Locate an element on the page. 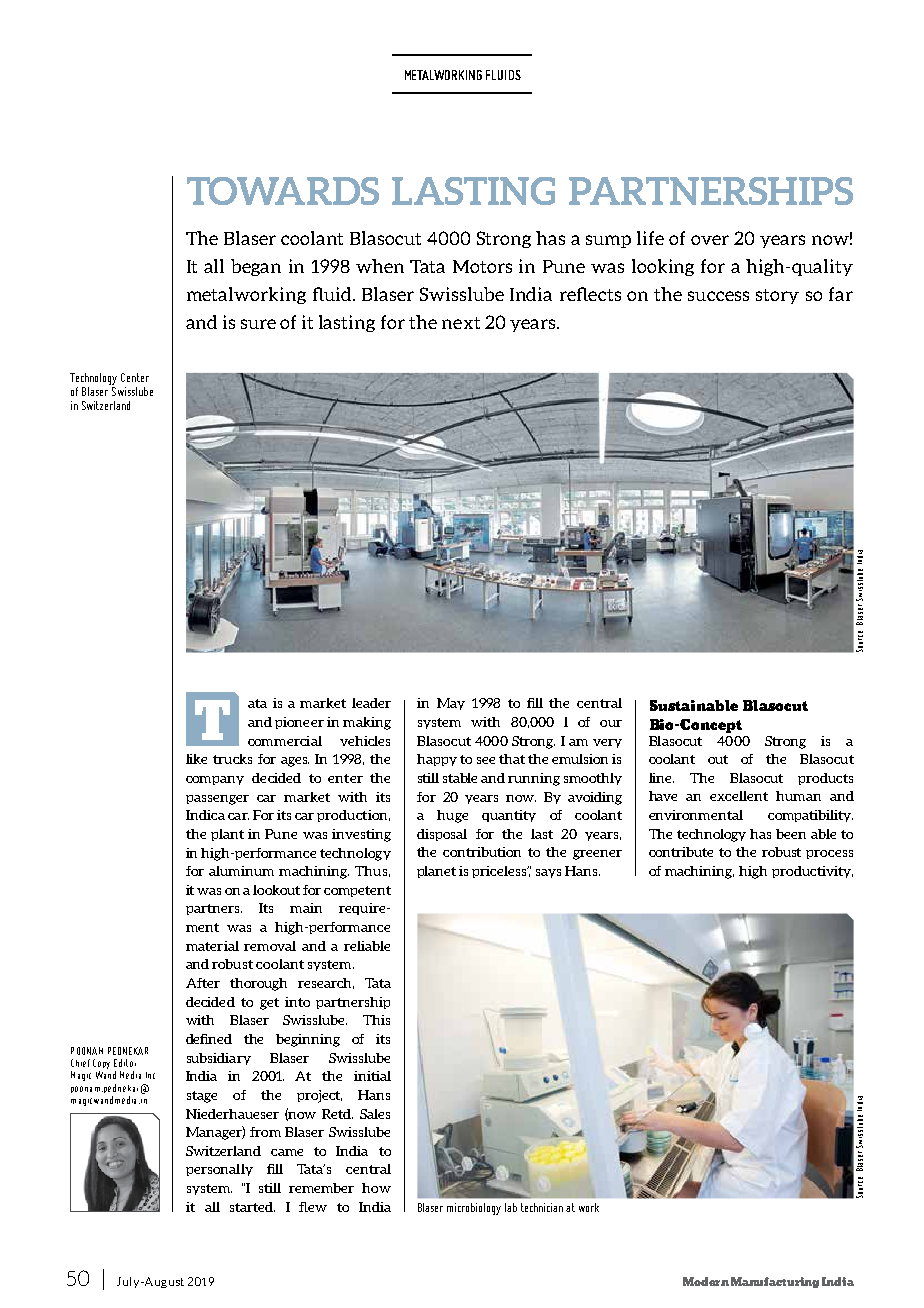 Image resolution: width=924 pixels, height=1308 pixels. microbiology is located at coordinates (474, 1209).
